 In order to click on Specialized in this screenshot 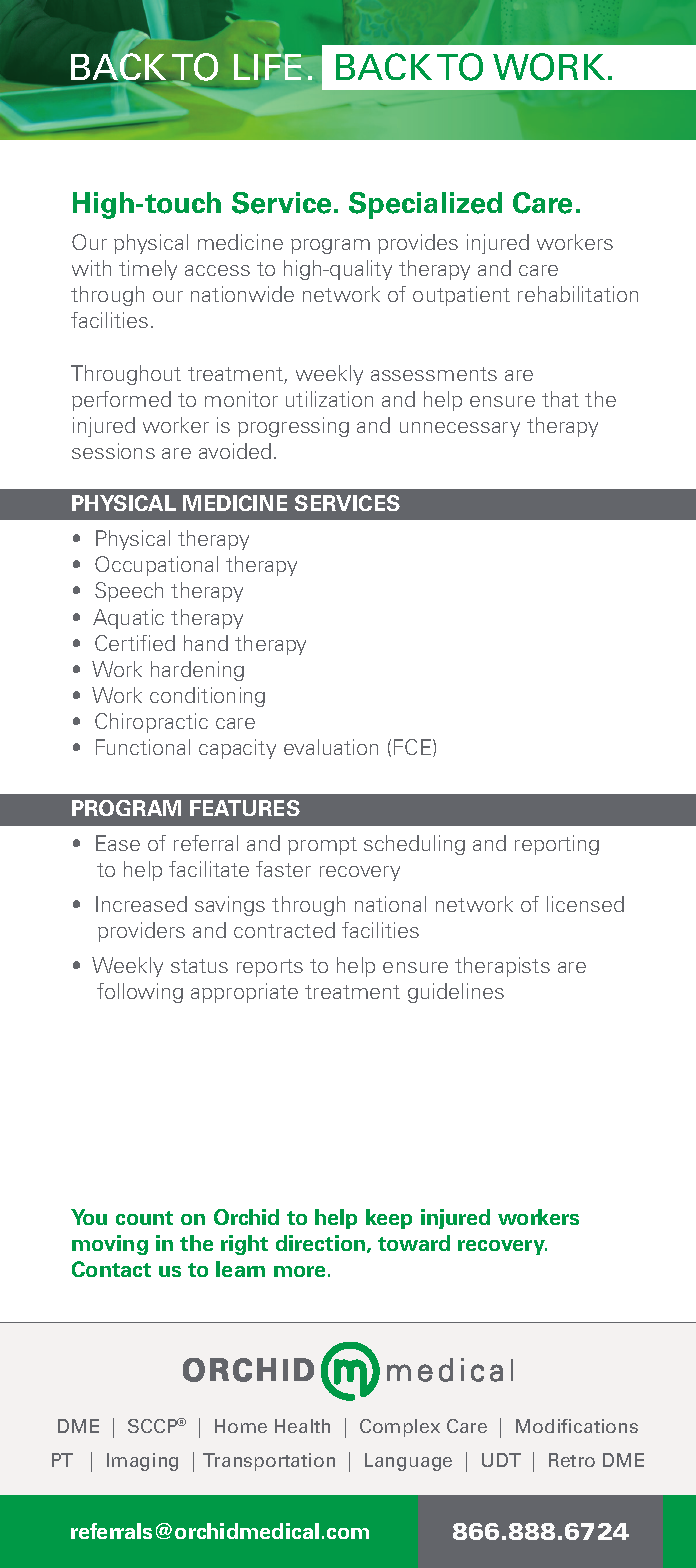, I will do `click(425, 205)`.
